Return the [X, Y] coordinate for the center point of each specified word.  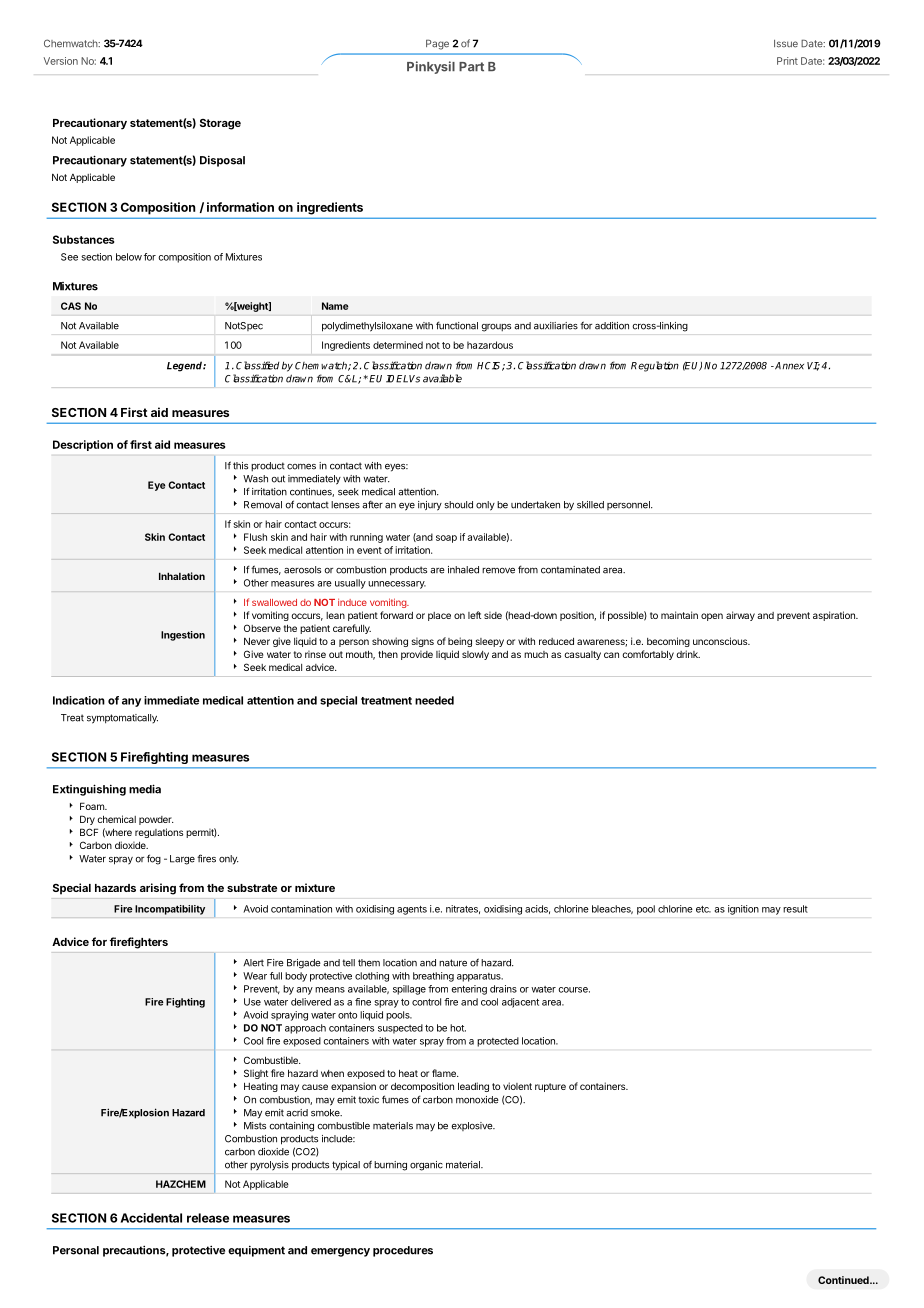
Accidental [151, 1218]
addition [612, 326]
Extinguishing [89, 790]
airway [740, 616]
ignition [743, 910]
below [129, 257]
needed [434, 700]
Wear [255, 976]
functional [457, 325]
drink [688, 654]
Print [787, 61]
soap [446, 539]
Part [471, 67]
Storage [220, 124]
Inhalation [182, 576]
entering [469, 990]
